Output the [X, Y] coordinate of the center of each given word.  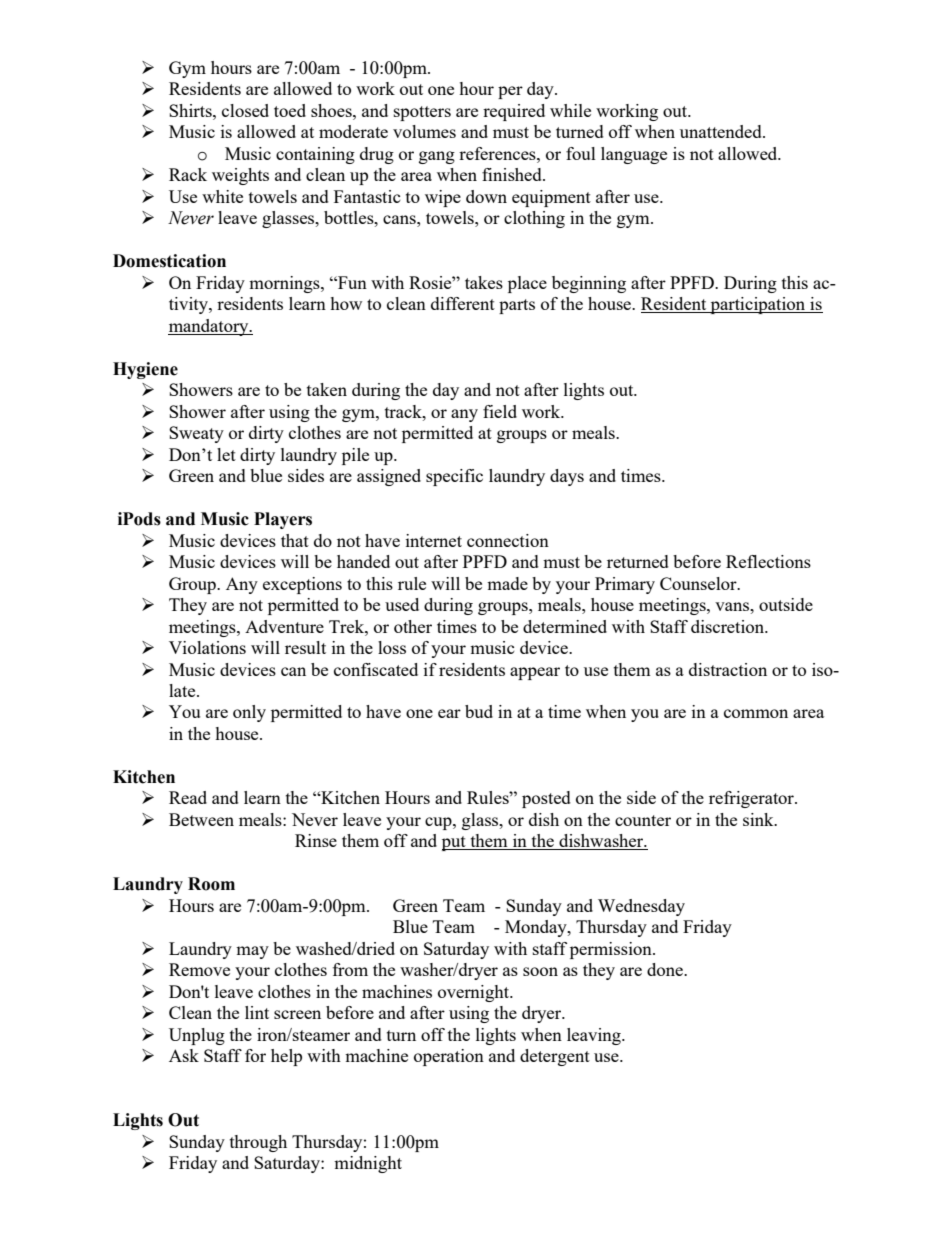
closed [245, 110]
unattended [722, 131]
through [258, 1143]
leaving [595, 1036]
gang [437, 157]
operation [449, 1057]
